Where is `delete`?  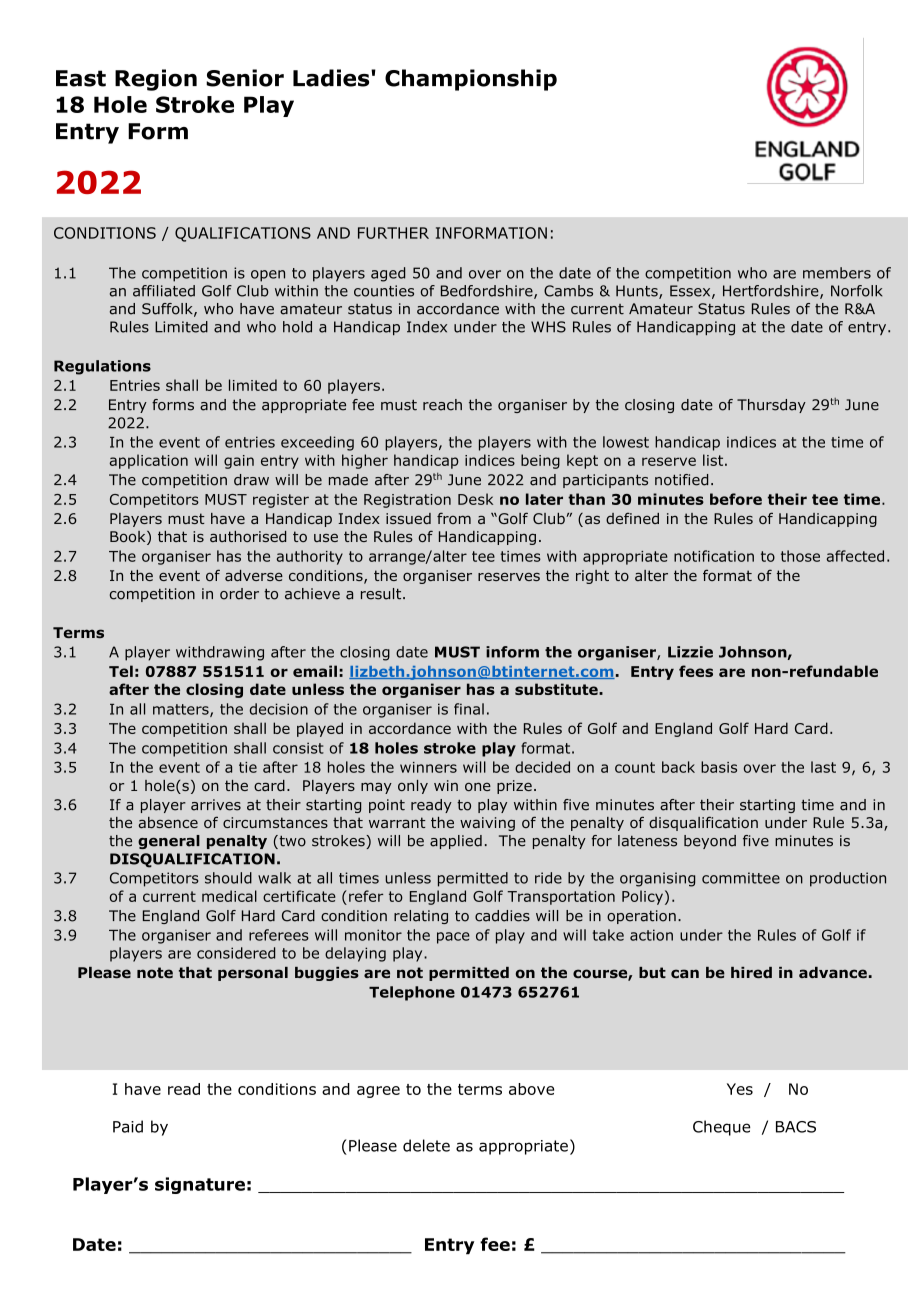 delete is located at coordinates (426, 1145).
